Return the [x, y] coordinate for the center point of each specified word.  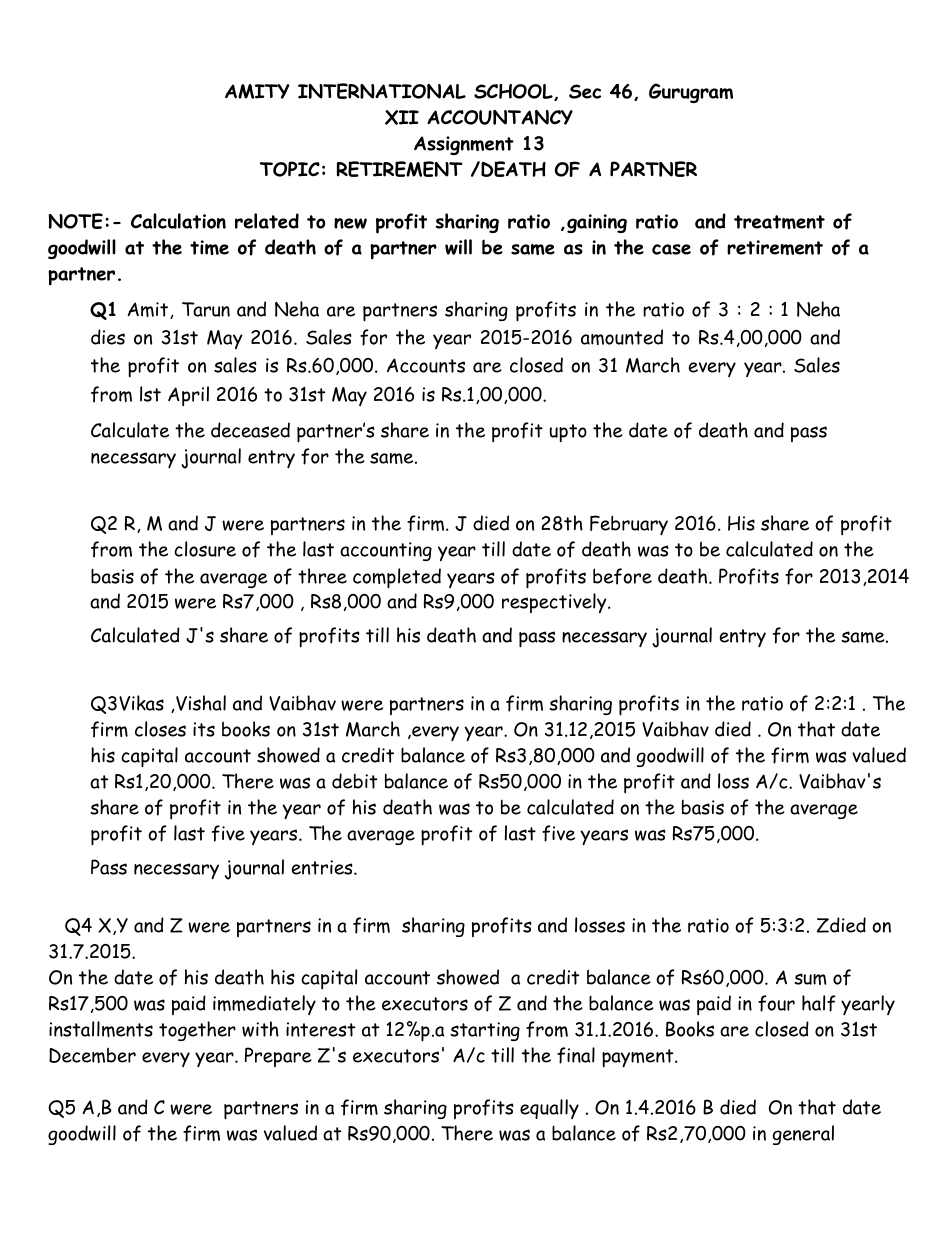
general [803, 1135]
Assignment [464, 145]
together [197, 1031]
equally [549, 1109]
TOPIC [290, 169]
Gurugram [691, 93]
